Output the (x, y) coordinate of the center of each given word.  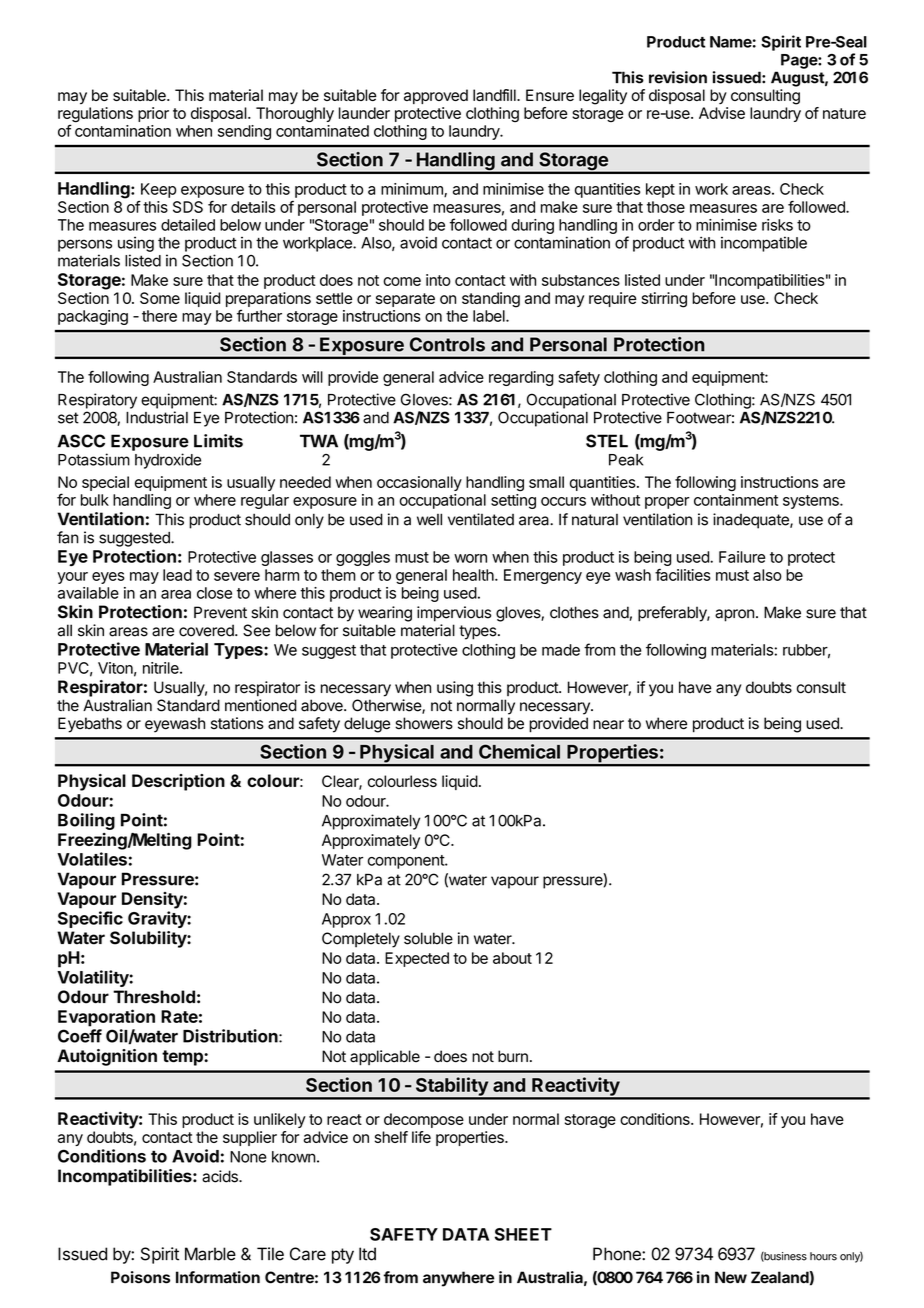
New (731, 1277)
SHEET (523, 1234)
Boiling (86, 821)
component (407, 862)
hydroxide (168, 461)
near (608, 725)
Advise (722, 113)
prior (153, 114)
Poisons (140, 1277)
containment (736, 500)
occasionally (419, 483)
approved (436, 96)
